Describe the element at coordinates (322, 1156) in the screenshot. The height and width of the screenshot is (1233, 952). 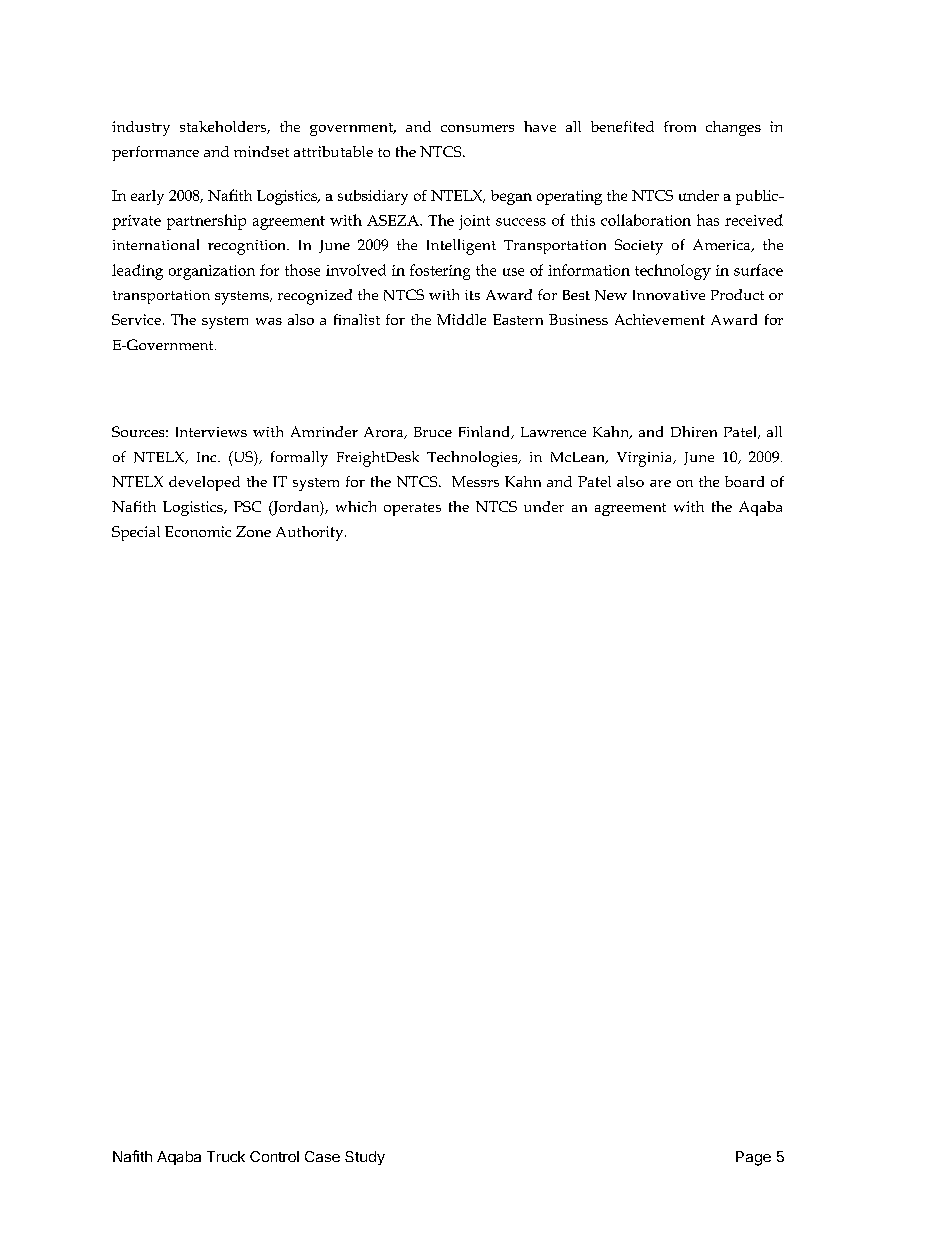
I see `Case` at that location.
